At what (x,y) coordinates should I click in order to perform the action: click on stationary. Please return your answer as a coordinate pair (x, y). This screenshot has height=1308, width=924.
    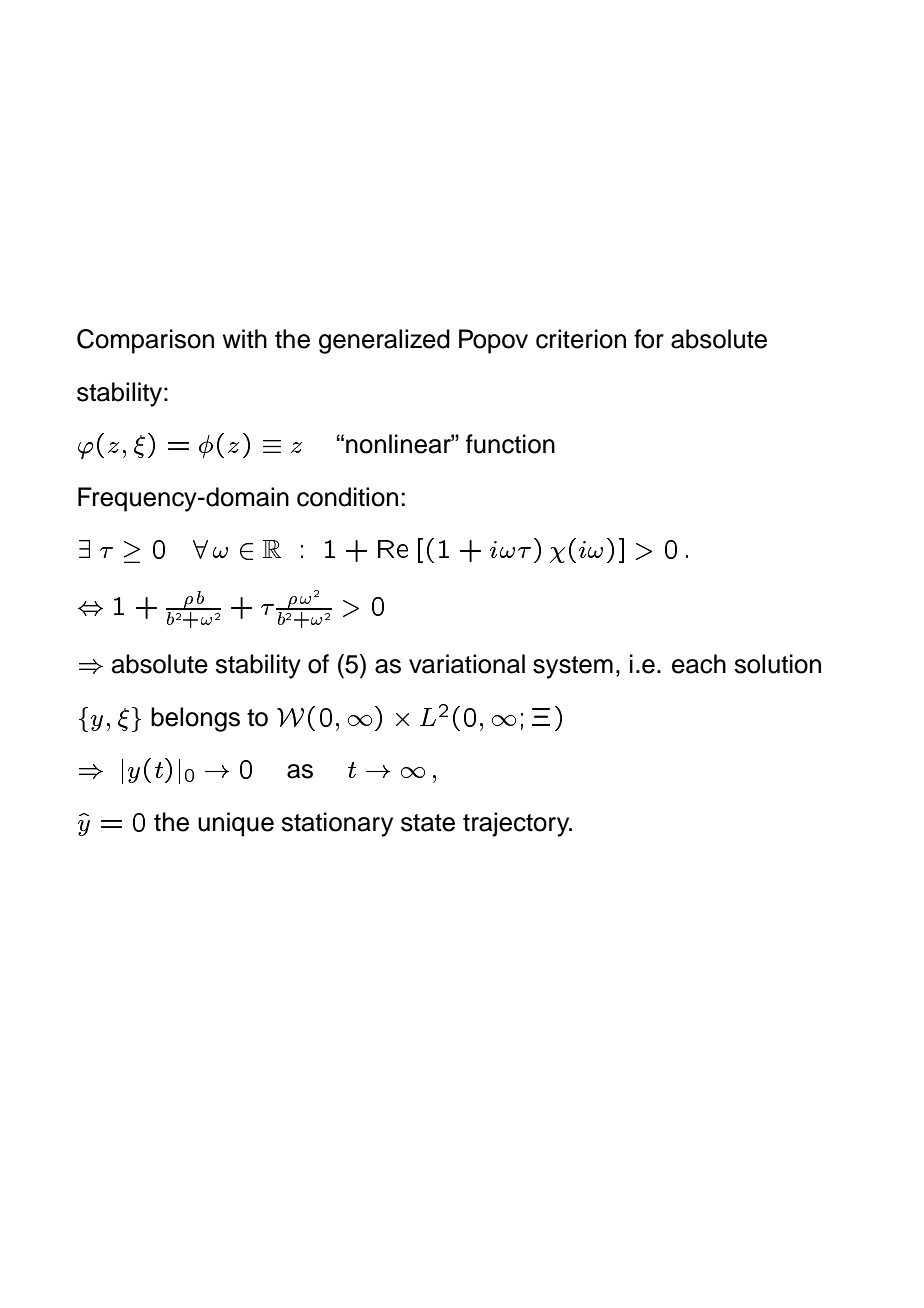
    Looking at the image, I should click on (337, 824).
